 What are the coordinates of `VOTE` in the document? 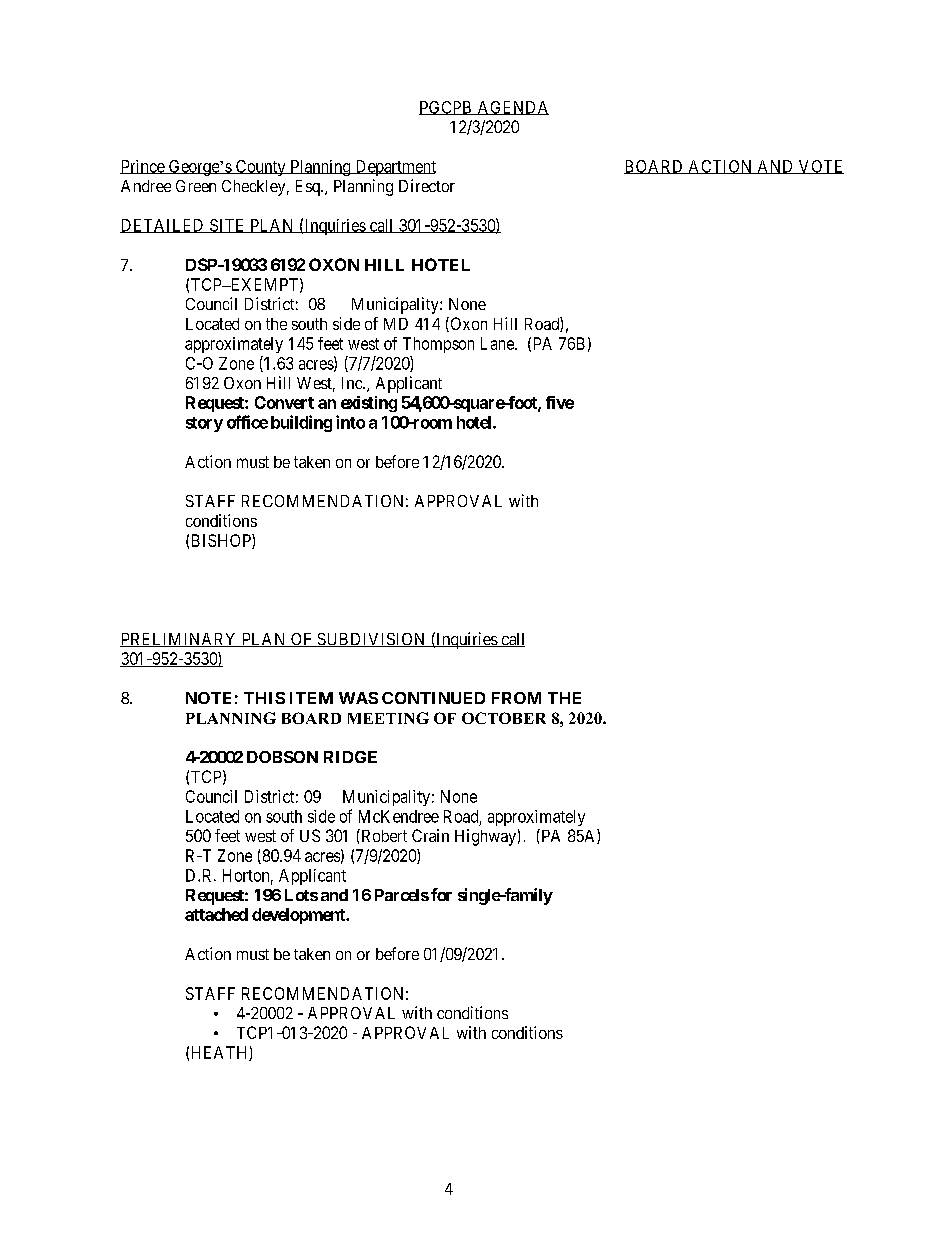 It's located at (820, 167).
